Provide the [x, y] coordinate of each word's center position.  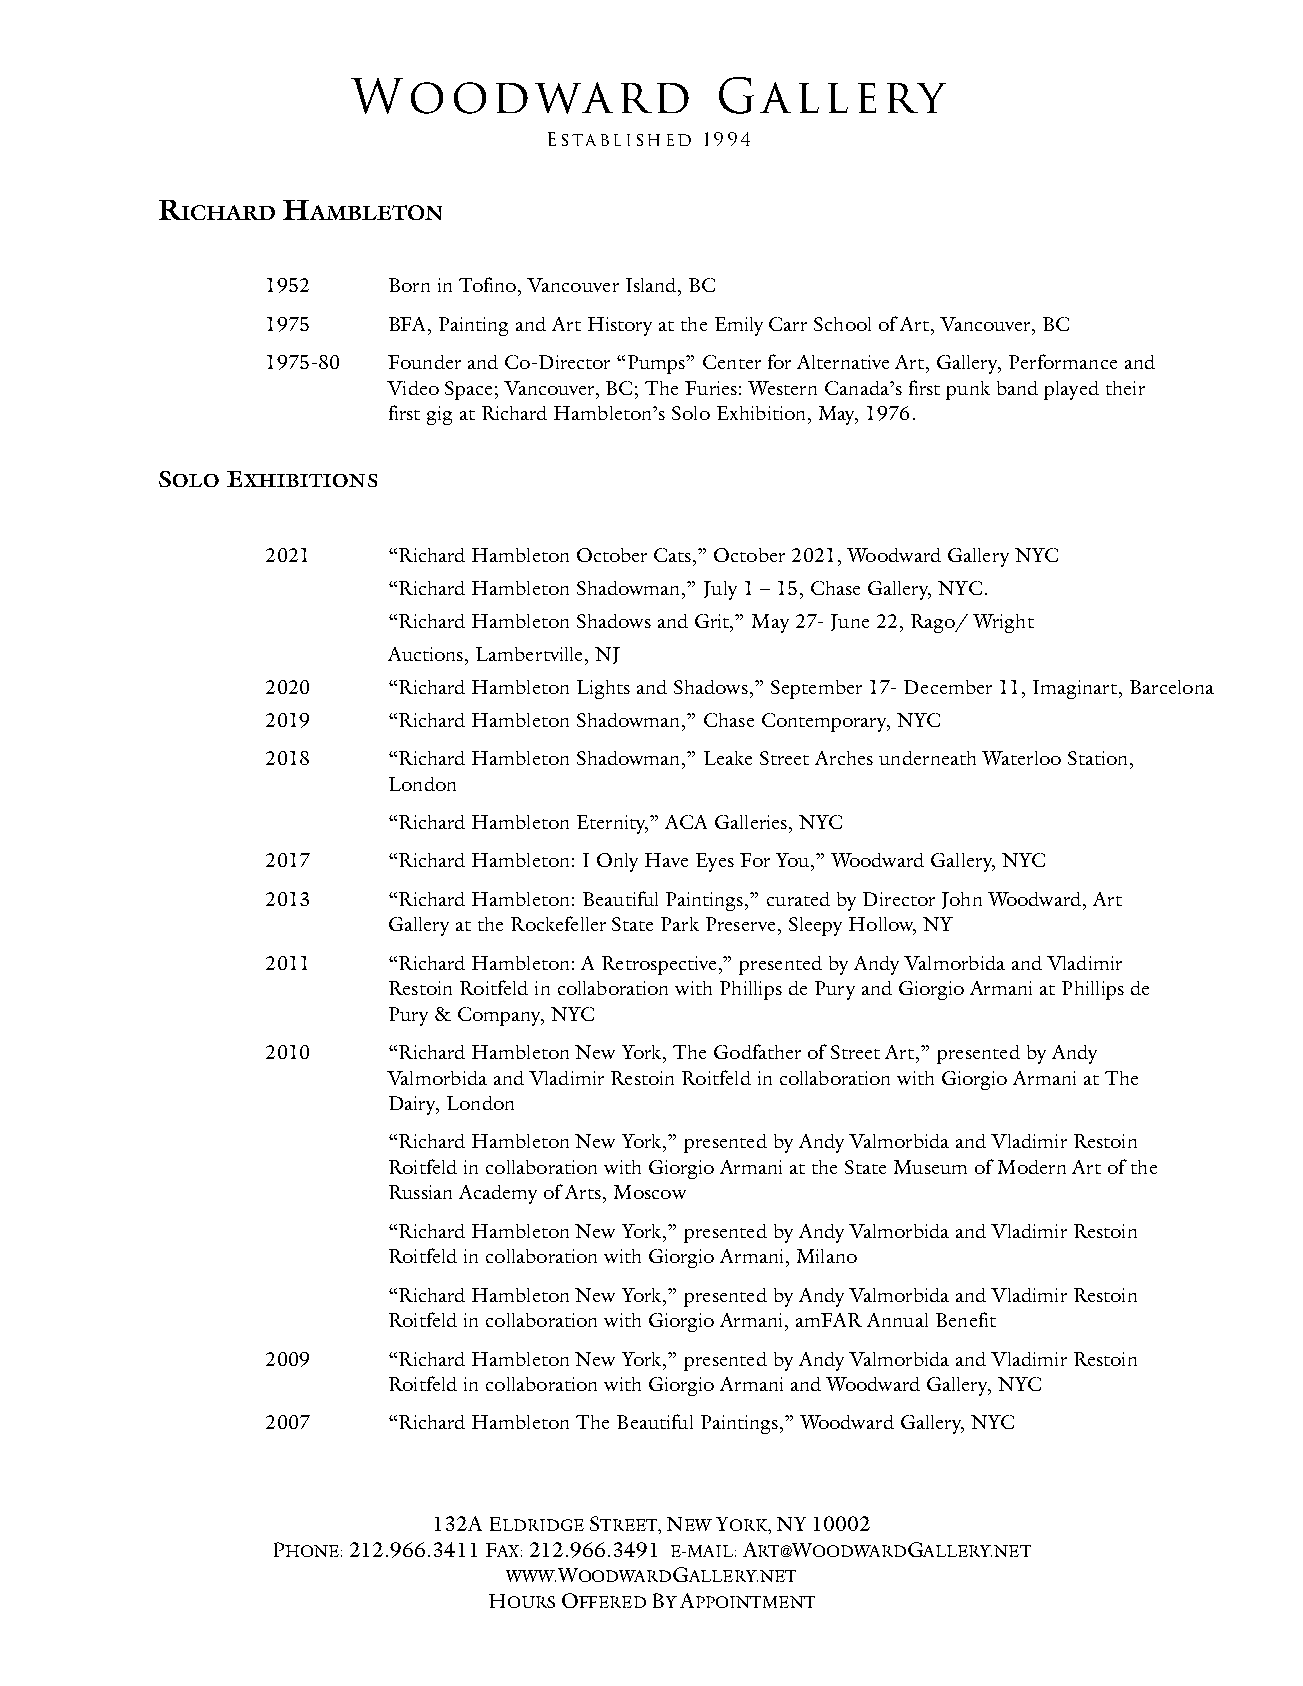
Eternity [612, 824]
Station [1099, 758]
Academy [498, 1194]
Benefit [966, 1319]
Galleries [752, 822]
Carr [788, 324]
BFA [409, 324]
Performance [1063, 361]
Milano [827, 1256]
